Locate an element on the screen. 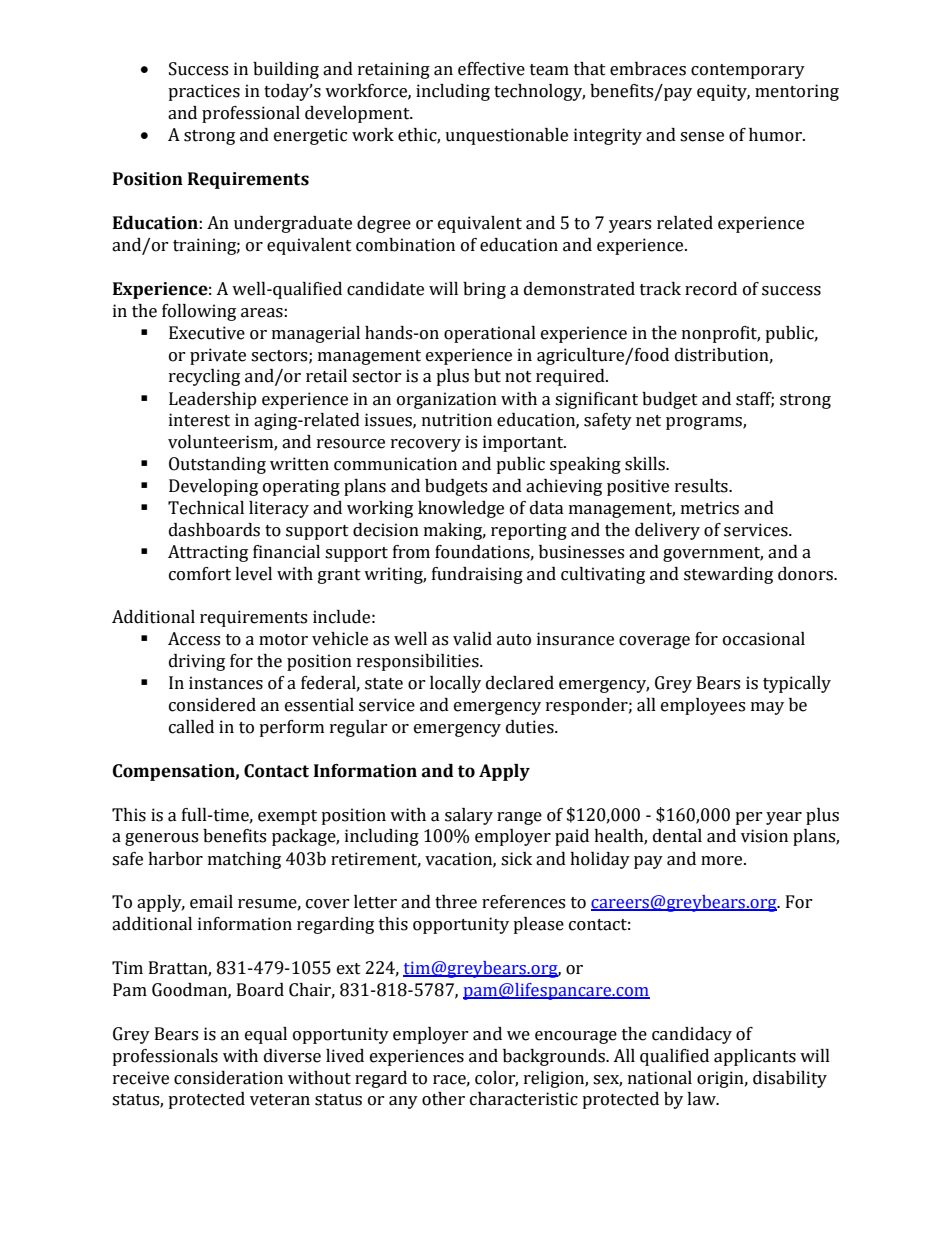 The height and width of the screenshot is (1233, 952). consideration is located at coordinates (228, 1078).
